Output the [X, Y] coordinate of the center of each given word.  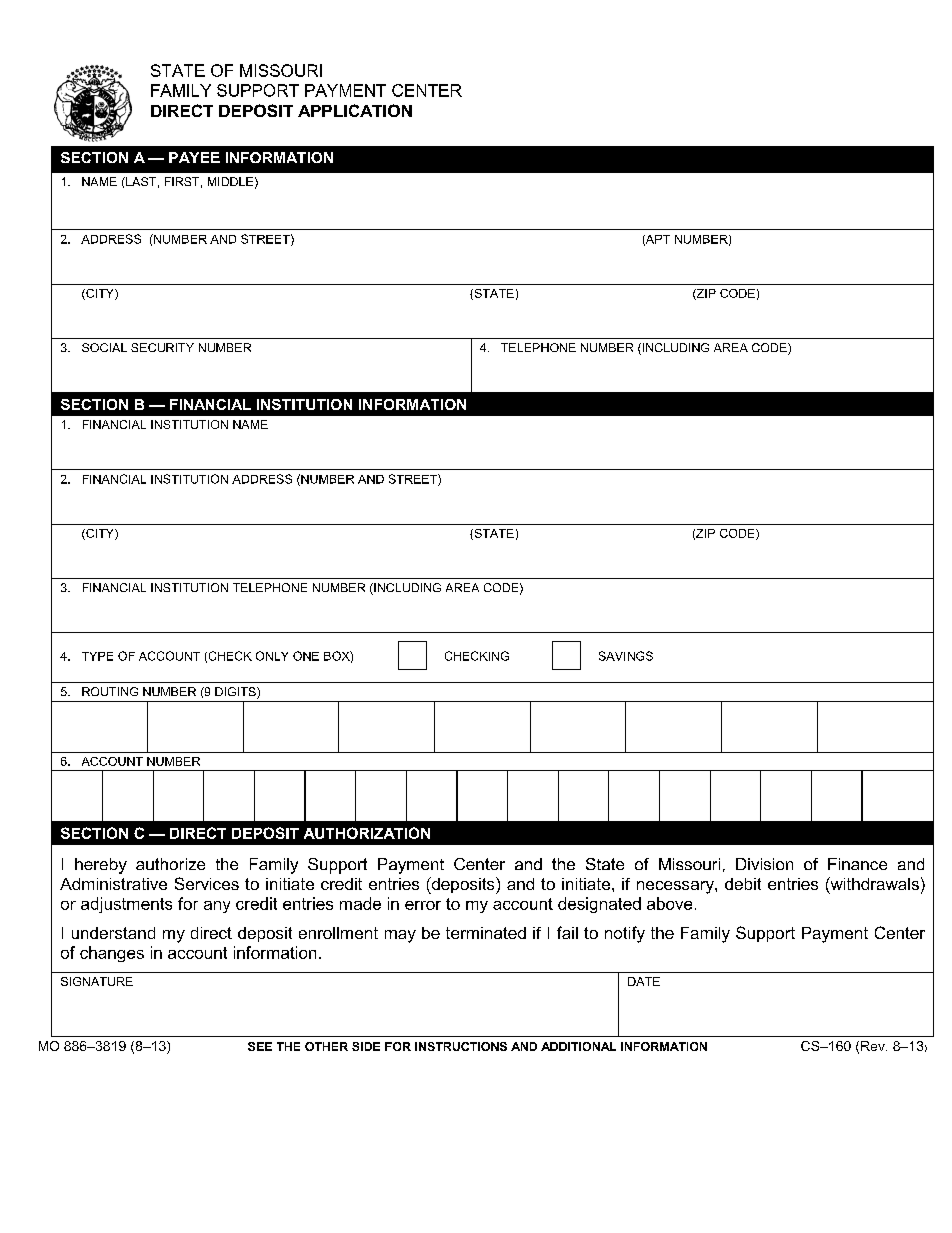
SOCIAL [104, 347]
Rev [874, 1046]
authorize [170, 864]
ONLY [272, 656]
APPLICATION [355, 110]
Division [764, 864]
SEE [260, 1046]
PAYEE [194, 157]
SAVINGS [626, 656]
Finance [857, 864]
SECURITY [162, 347]
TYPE [97, 656]
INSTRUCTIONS [461, 1046]
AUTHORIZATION [367, 833]
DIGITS [236, 693]
